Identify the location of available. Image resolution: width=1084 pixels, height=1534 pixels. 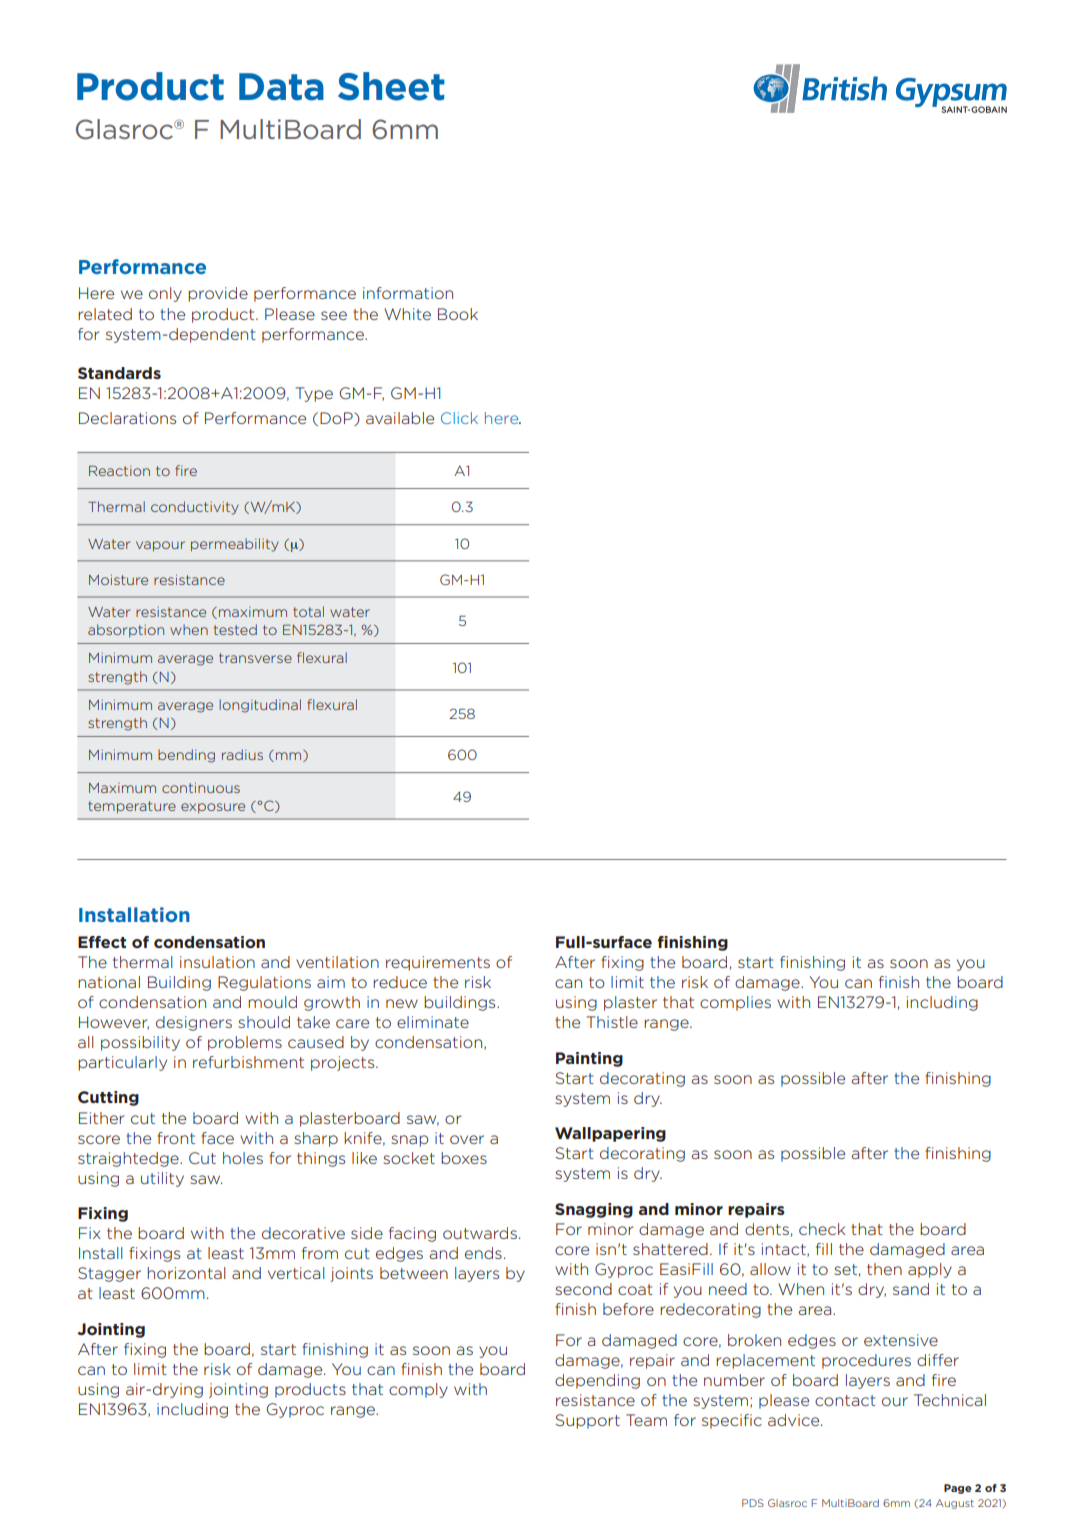
(400, 418).
